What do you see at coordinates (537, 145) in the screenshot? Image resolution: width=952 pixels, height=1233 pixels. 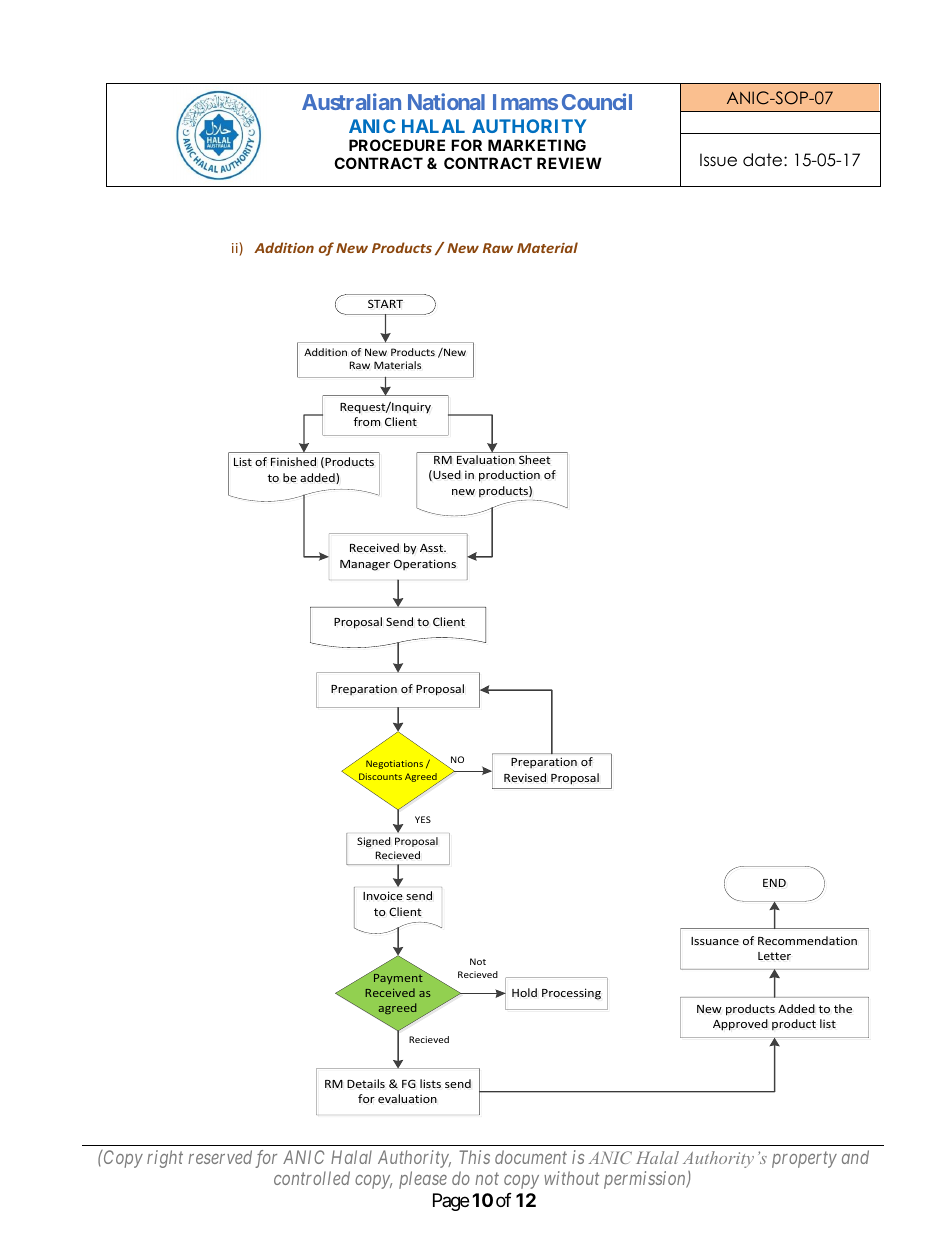 I see `MARKETING` at bounding box center [537, 145].
